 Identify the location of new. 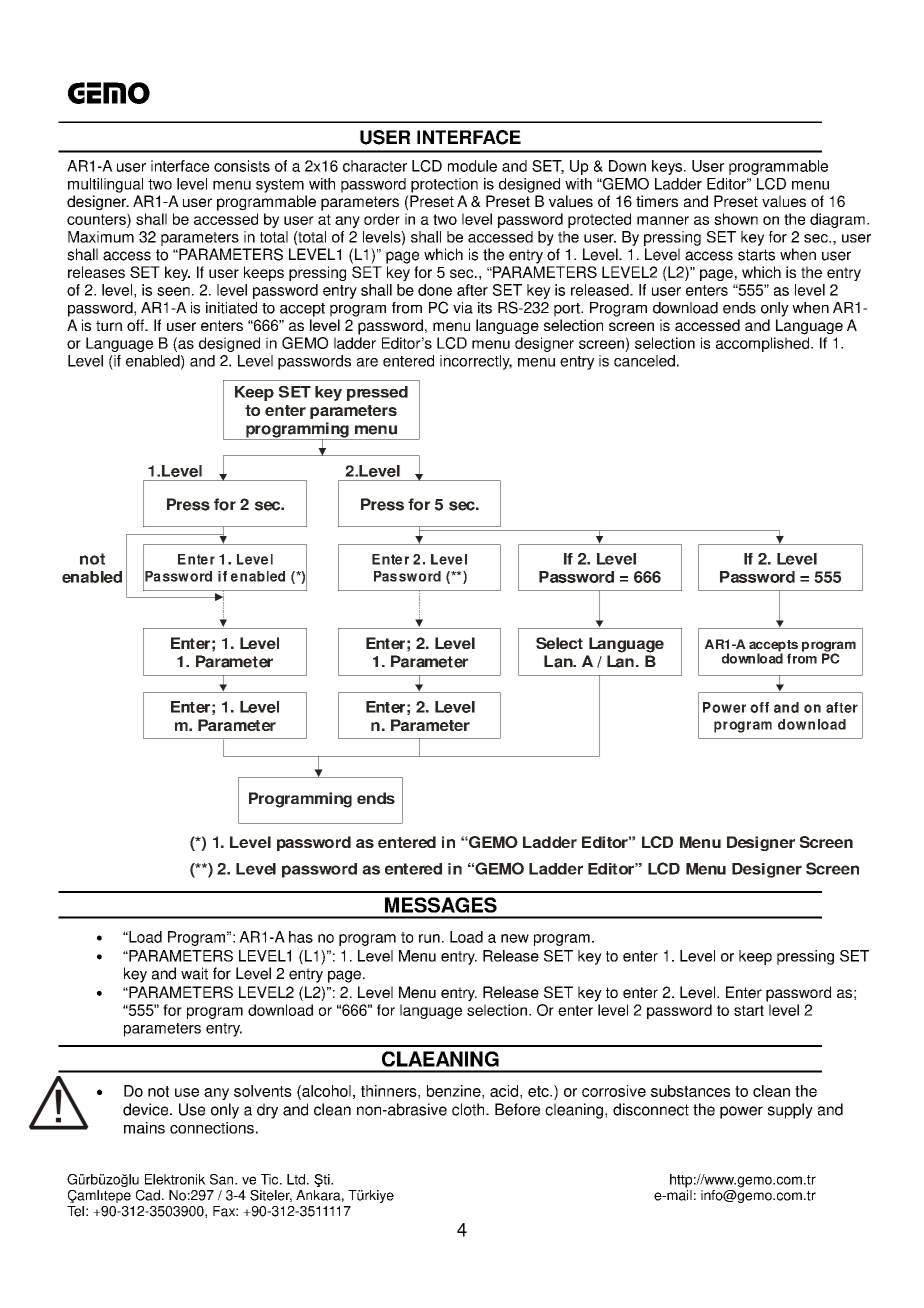
(515, 938).
